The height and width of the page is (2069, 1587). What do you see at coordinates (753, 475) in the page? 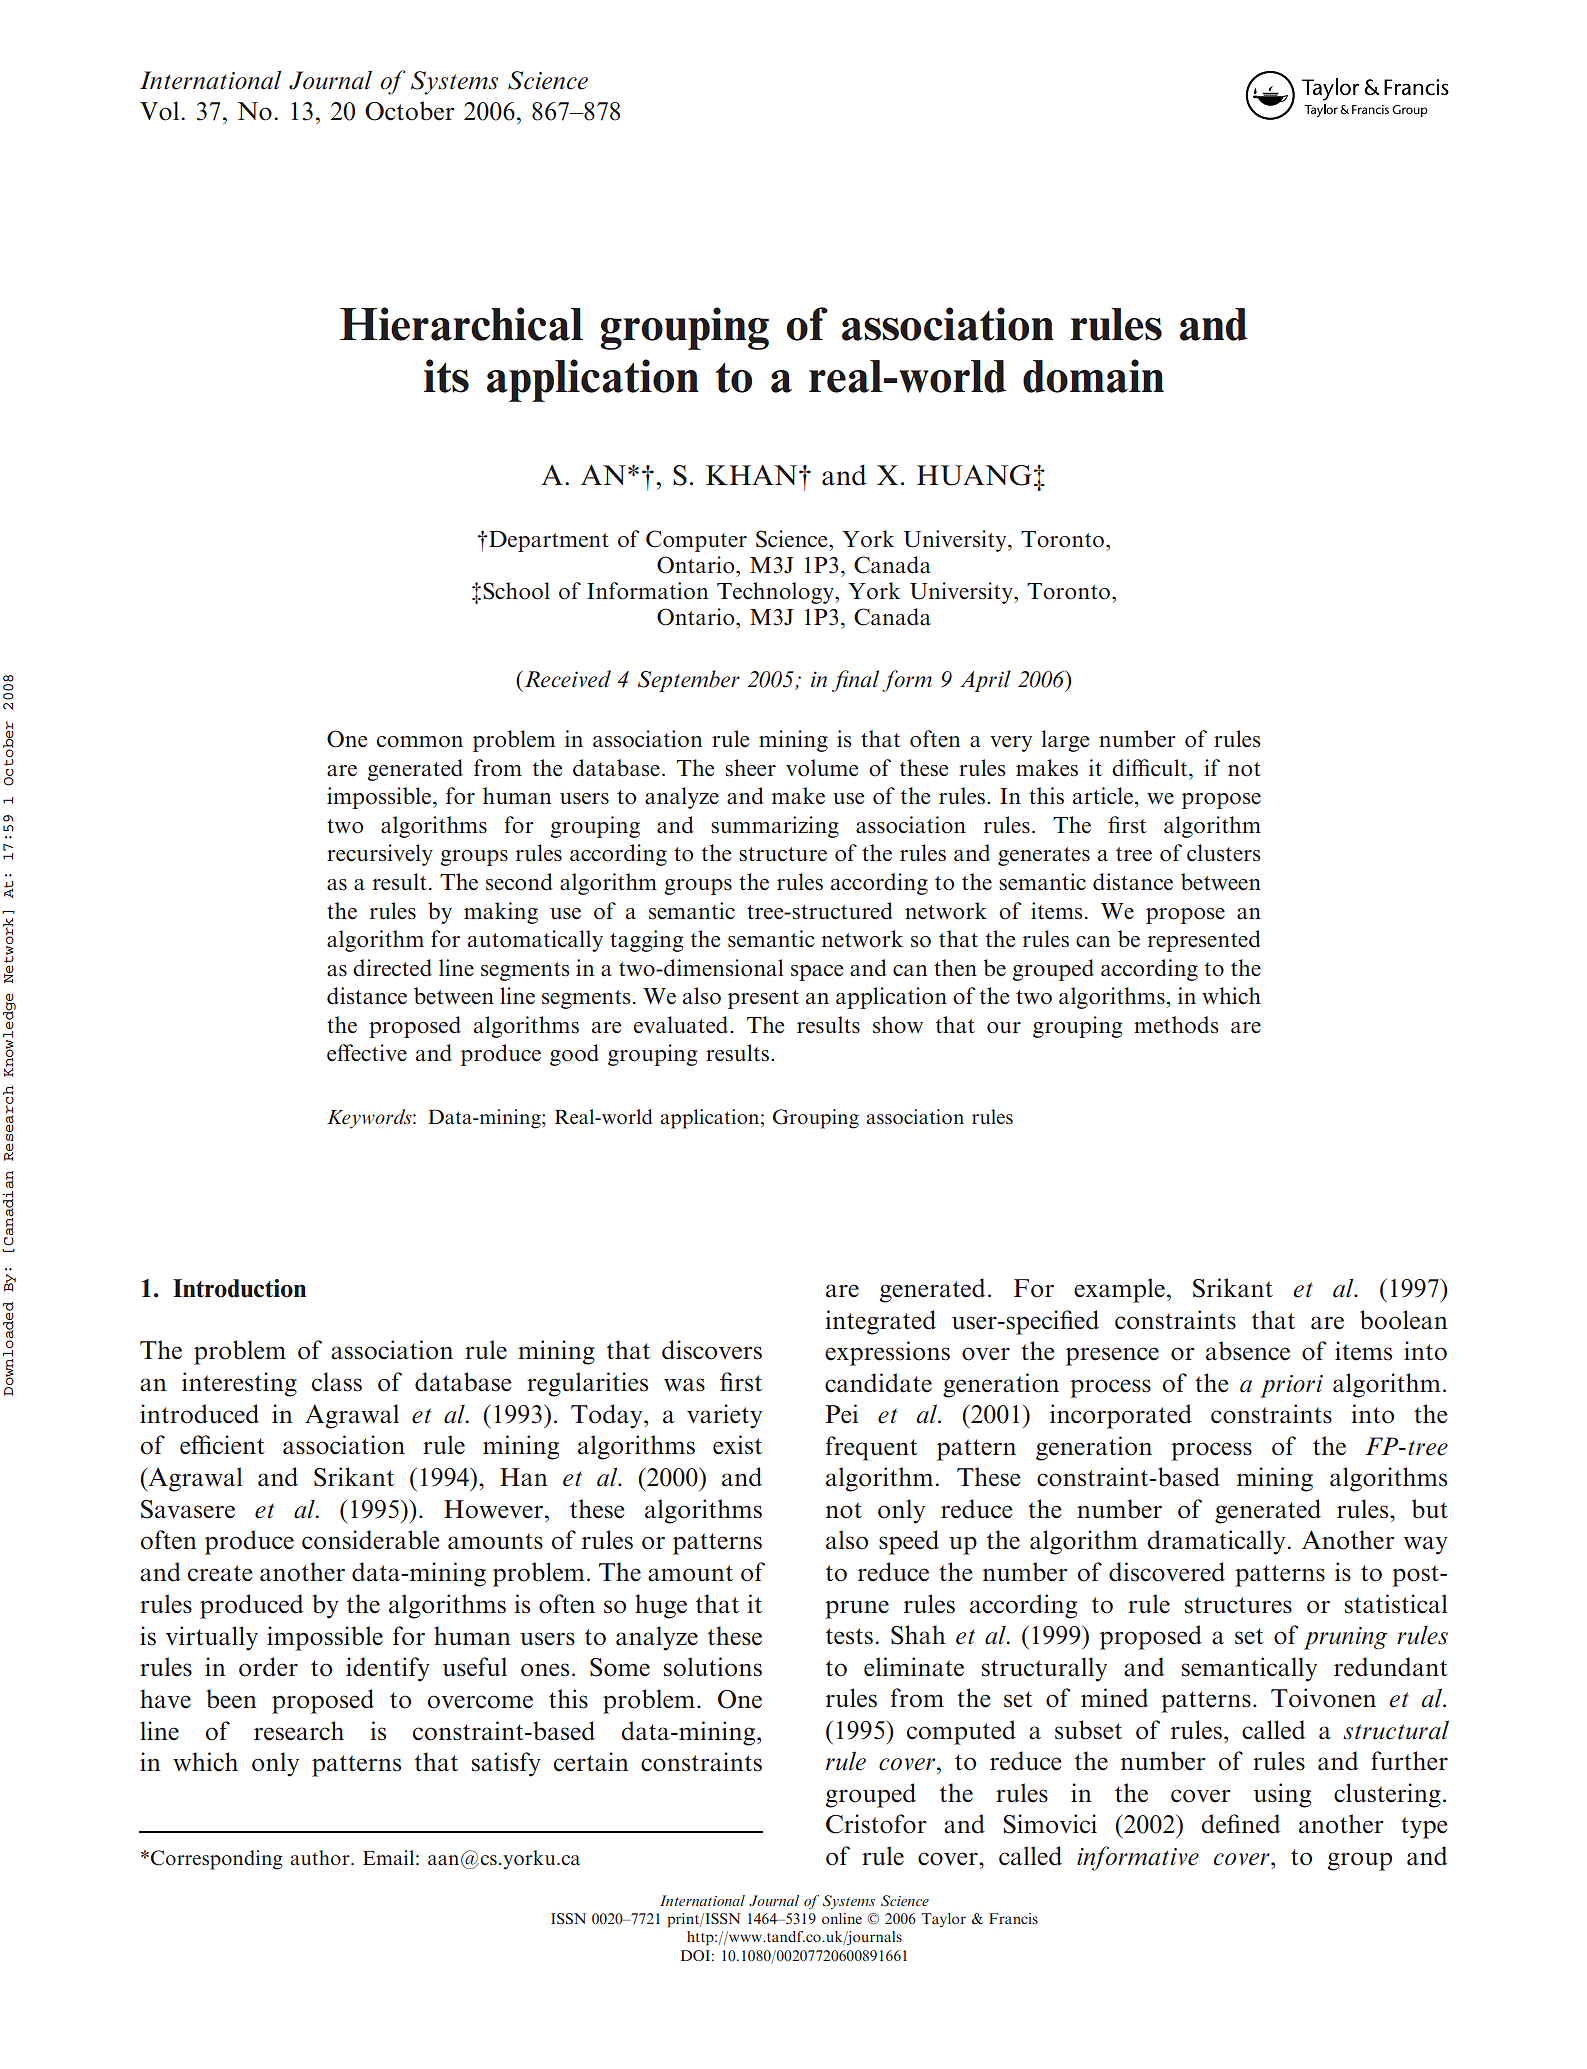
I see `KHAN` at bounding box center [753, 475].
